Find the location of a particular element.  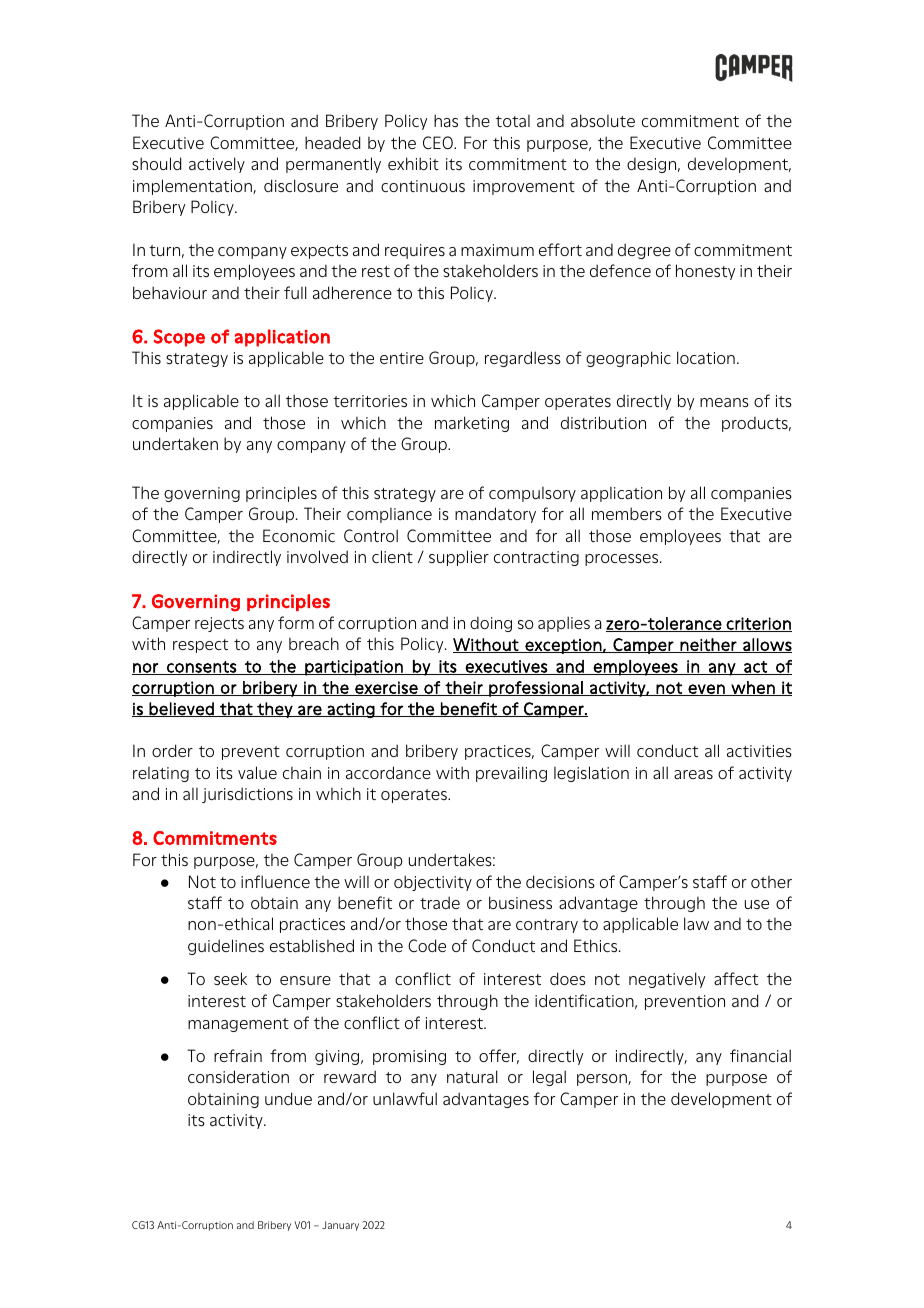

actively is located at coordinates (217, 165).
